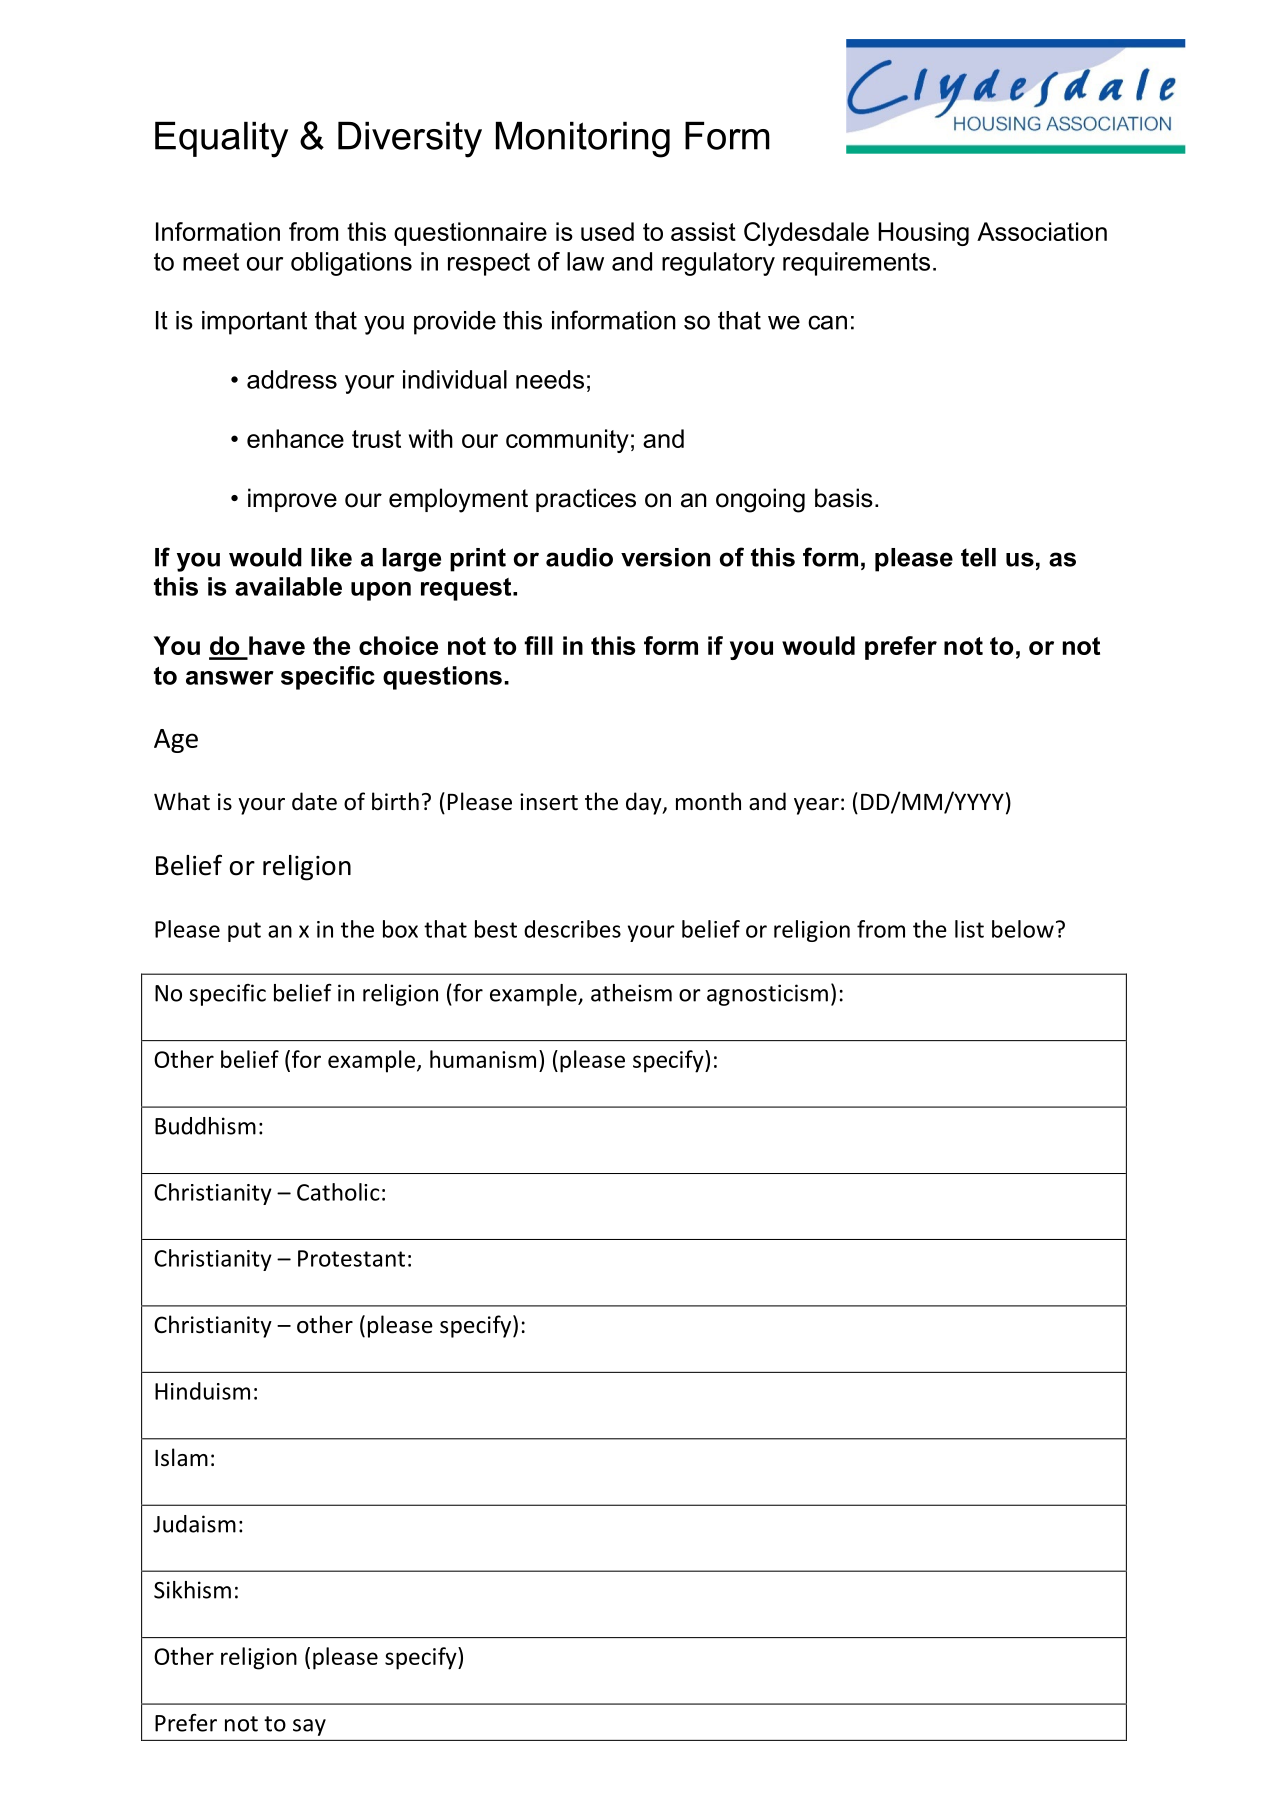 The image size is (1268, 1793). Describe the element at coordinates (277, 645) in the screenshot. I see `have` at that location.
